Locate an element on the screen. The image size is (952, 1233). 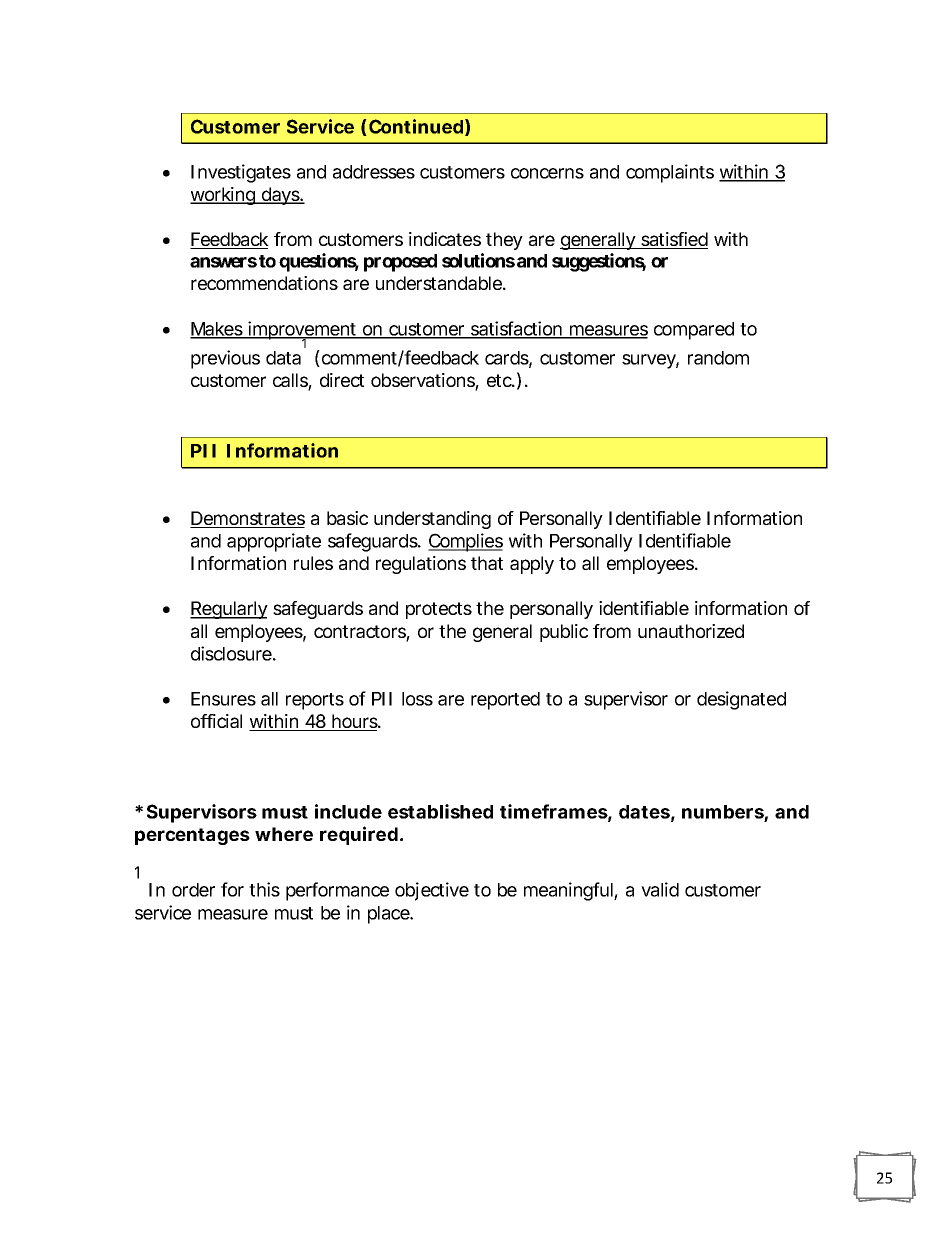
Regularly is located at coordinates (229, 610).
